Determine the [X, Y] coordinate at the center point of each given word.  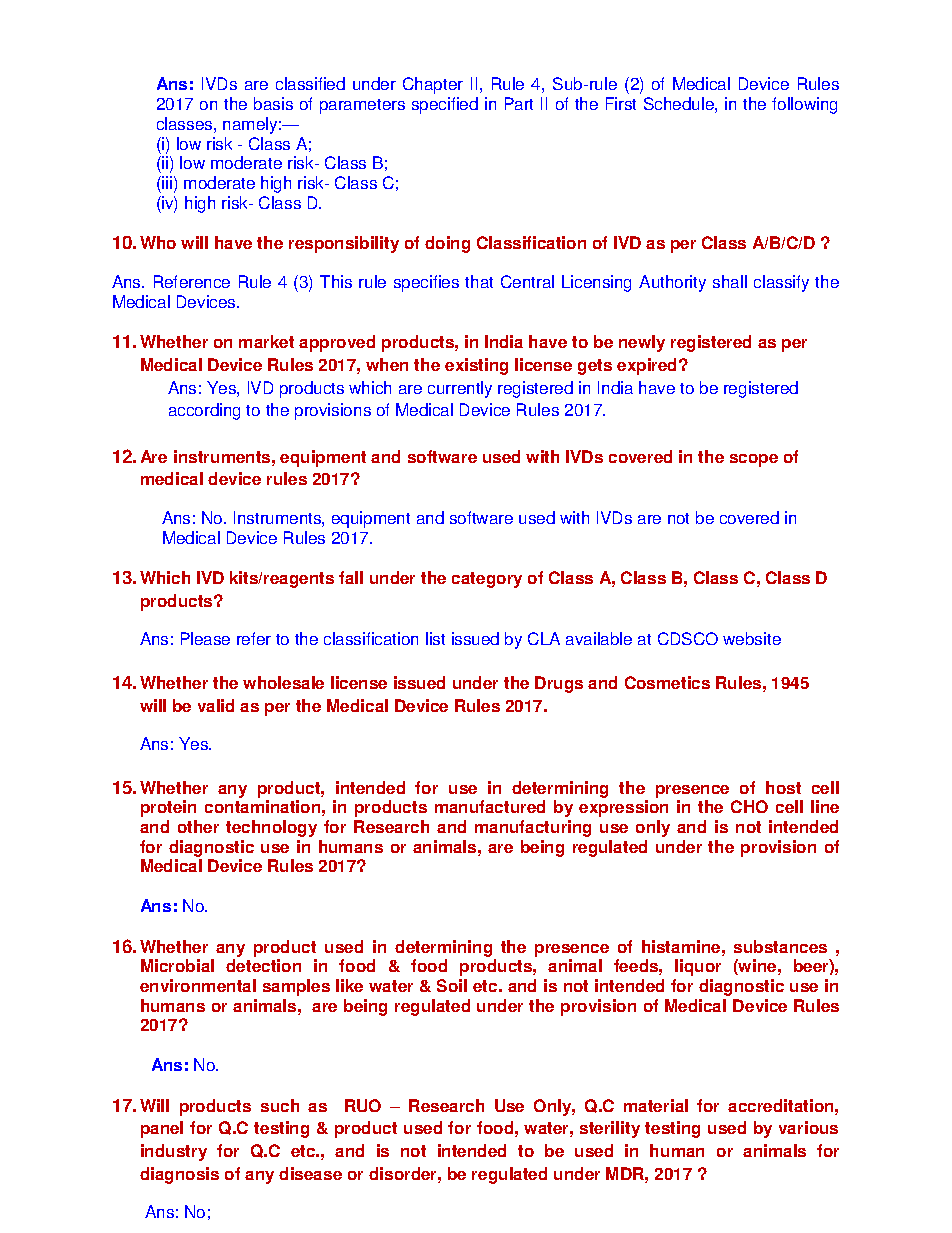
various [808, 1127]
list [435, 638]
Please [205, 638]
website [752, 638]
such [280, 1105]
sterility [610, 1129]
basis [273, 103]
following [804, 105]
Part [519, 103]
